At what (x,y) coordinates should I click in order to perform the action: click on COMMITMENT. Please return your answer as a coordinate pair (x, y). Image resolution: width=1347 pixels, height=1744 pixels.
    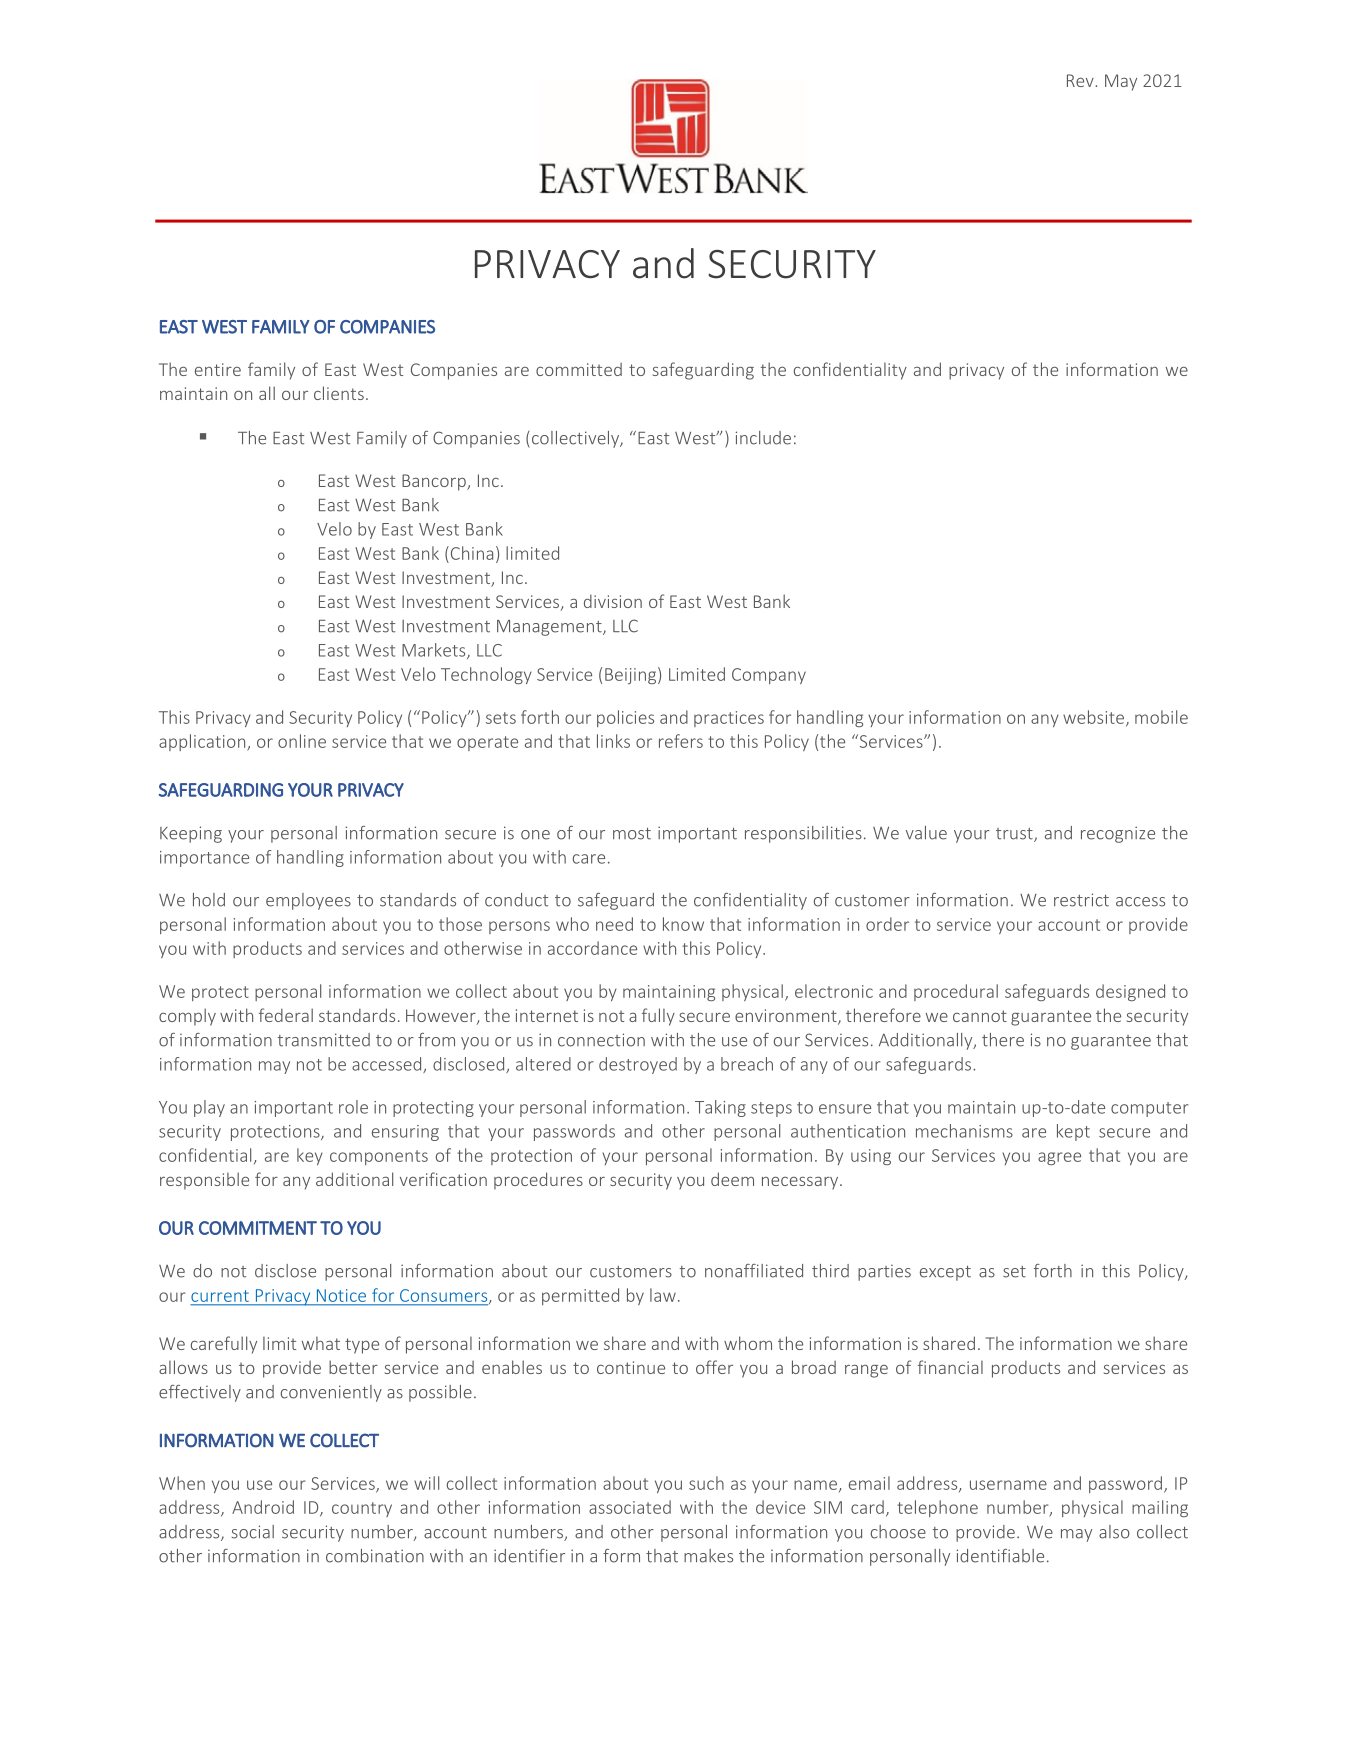
    Looking at the image, I should click on (258, 1228).
